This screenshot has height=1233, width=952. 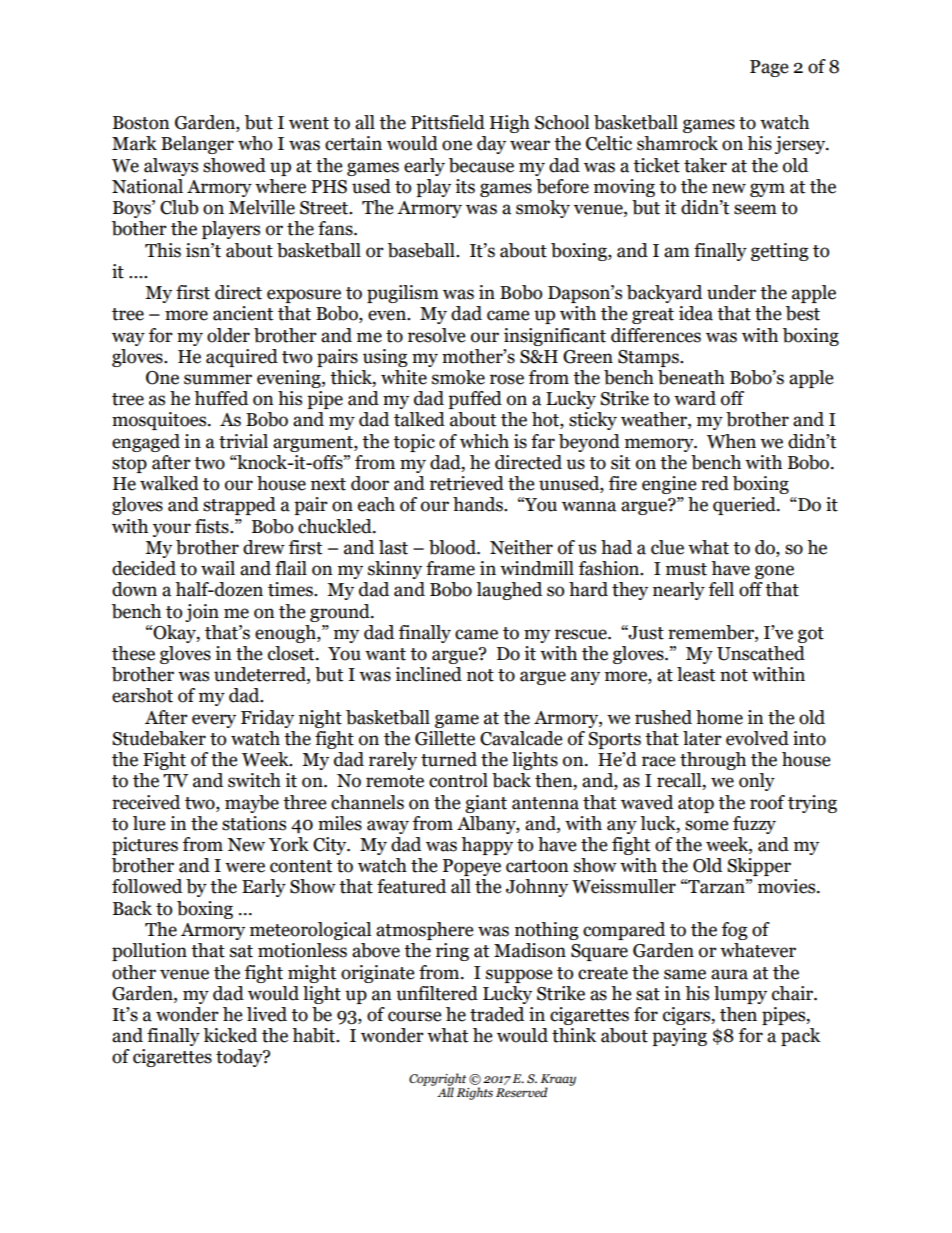 I want to click on fell, so click(x=721, y=589).
